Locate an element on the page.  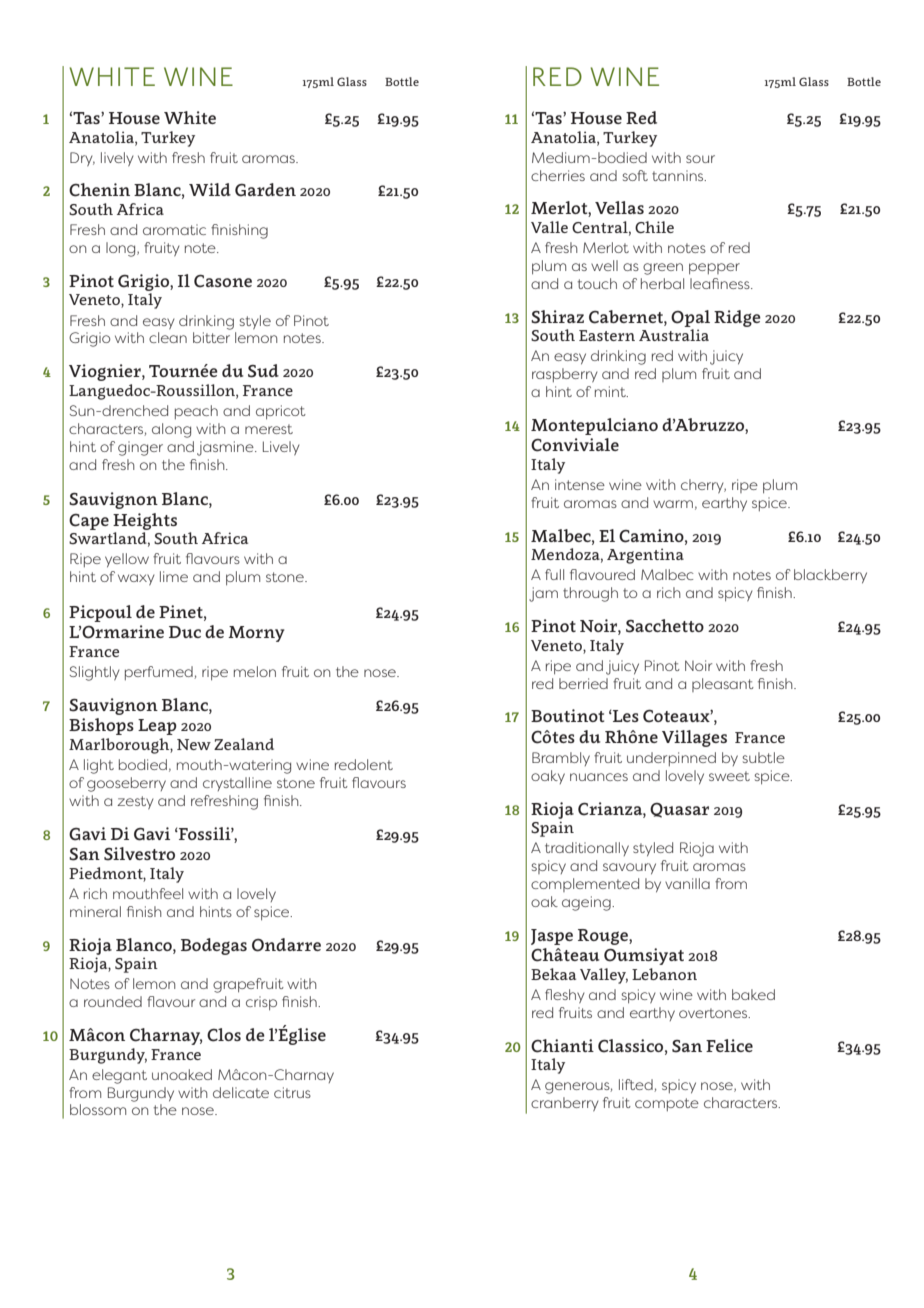
soft is located at coordinates (635, 175).
